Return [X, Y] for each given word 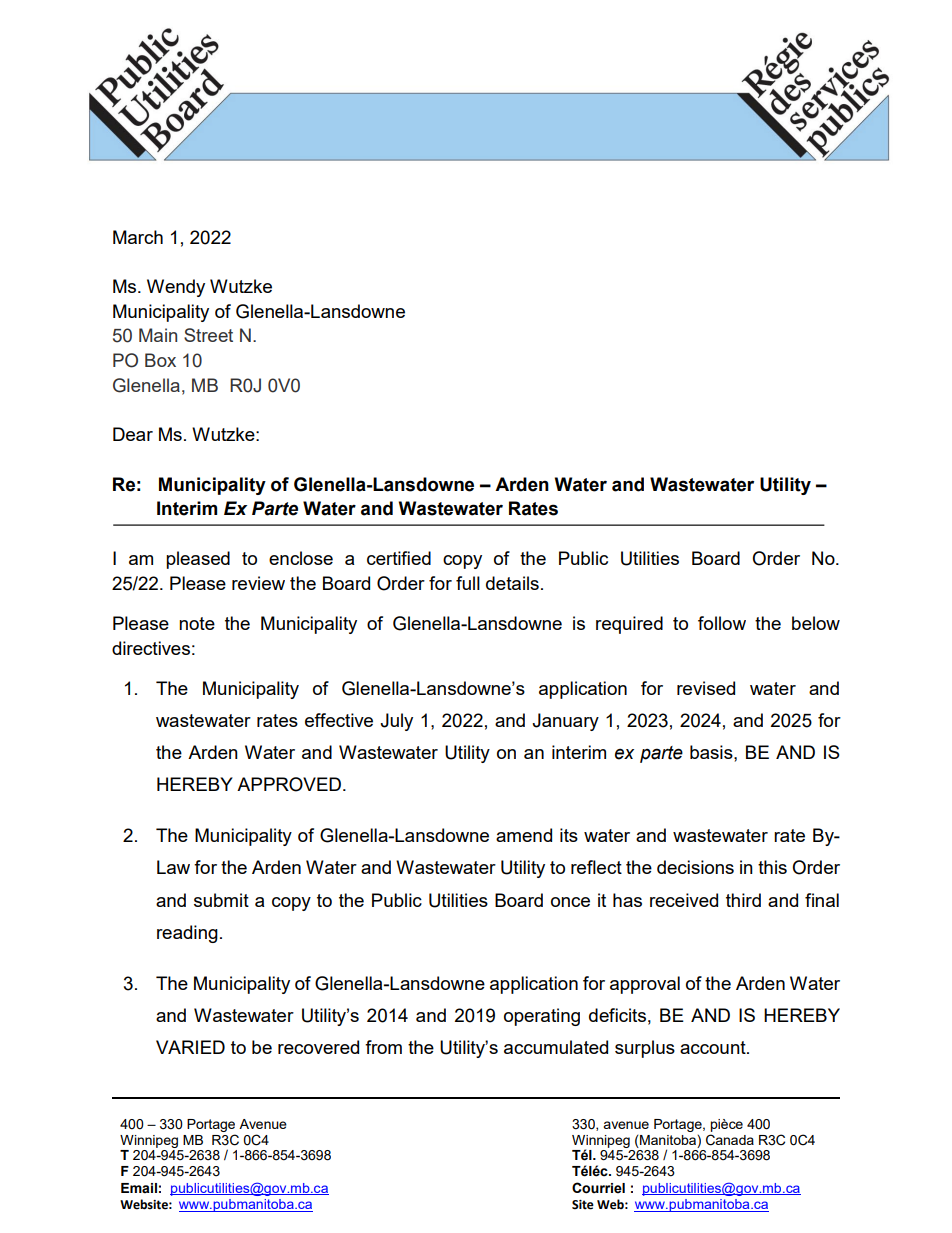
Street [208, 335]
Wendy [176, 288]
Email [139, 1188]
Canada [730, 1140]
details [512, 583]
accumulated [556, 1047]
